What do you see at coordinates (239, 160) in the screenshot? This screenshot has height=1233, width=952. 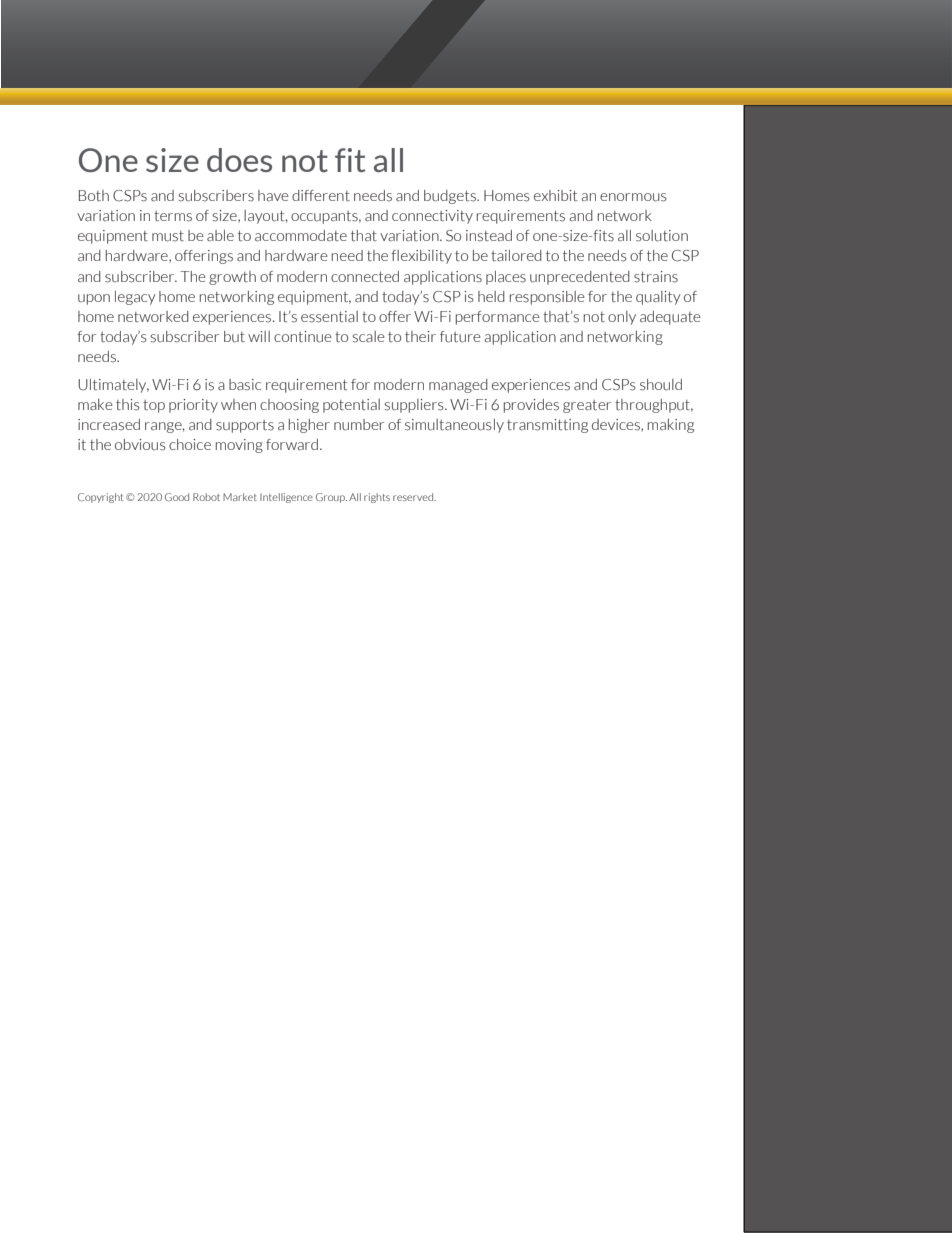 I see `does` at bounding box center [239, 160].
